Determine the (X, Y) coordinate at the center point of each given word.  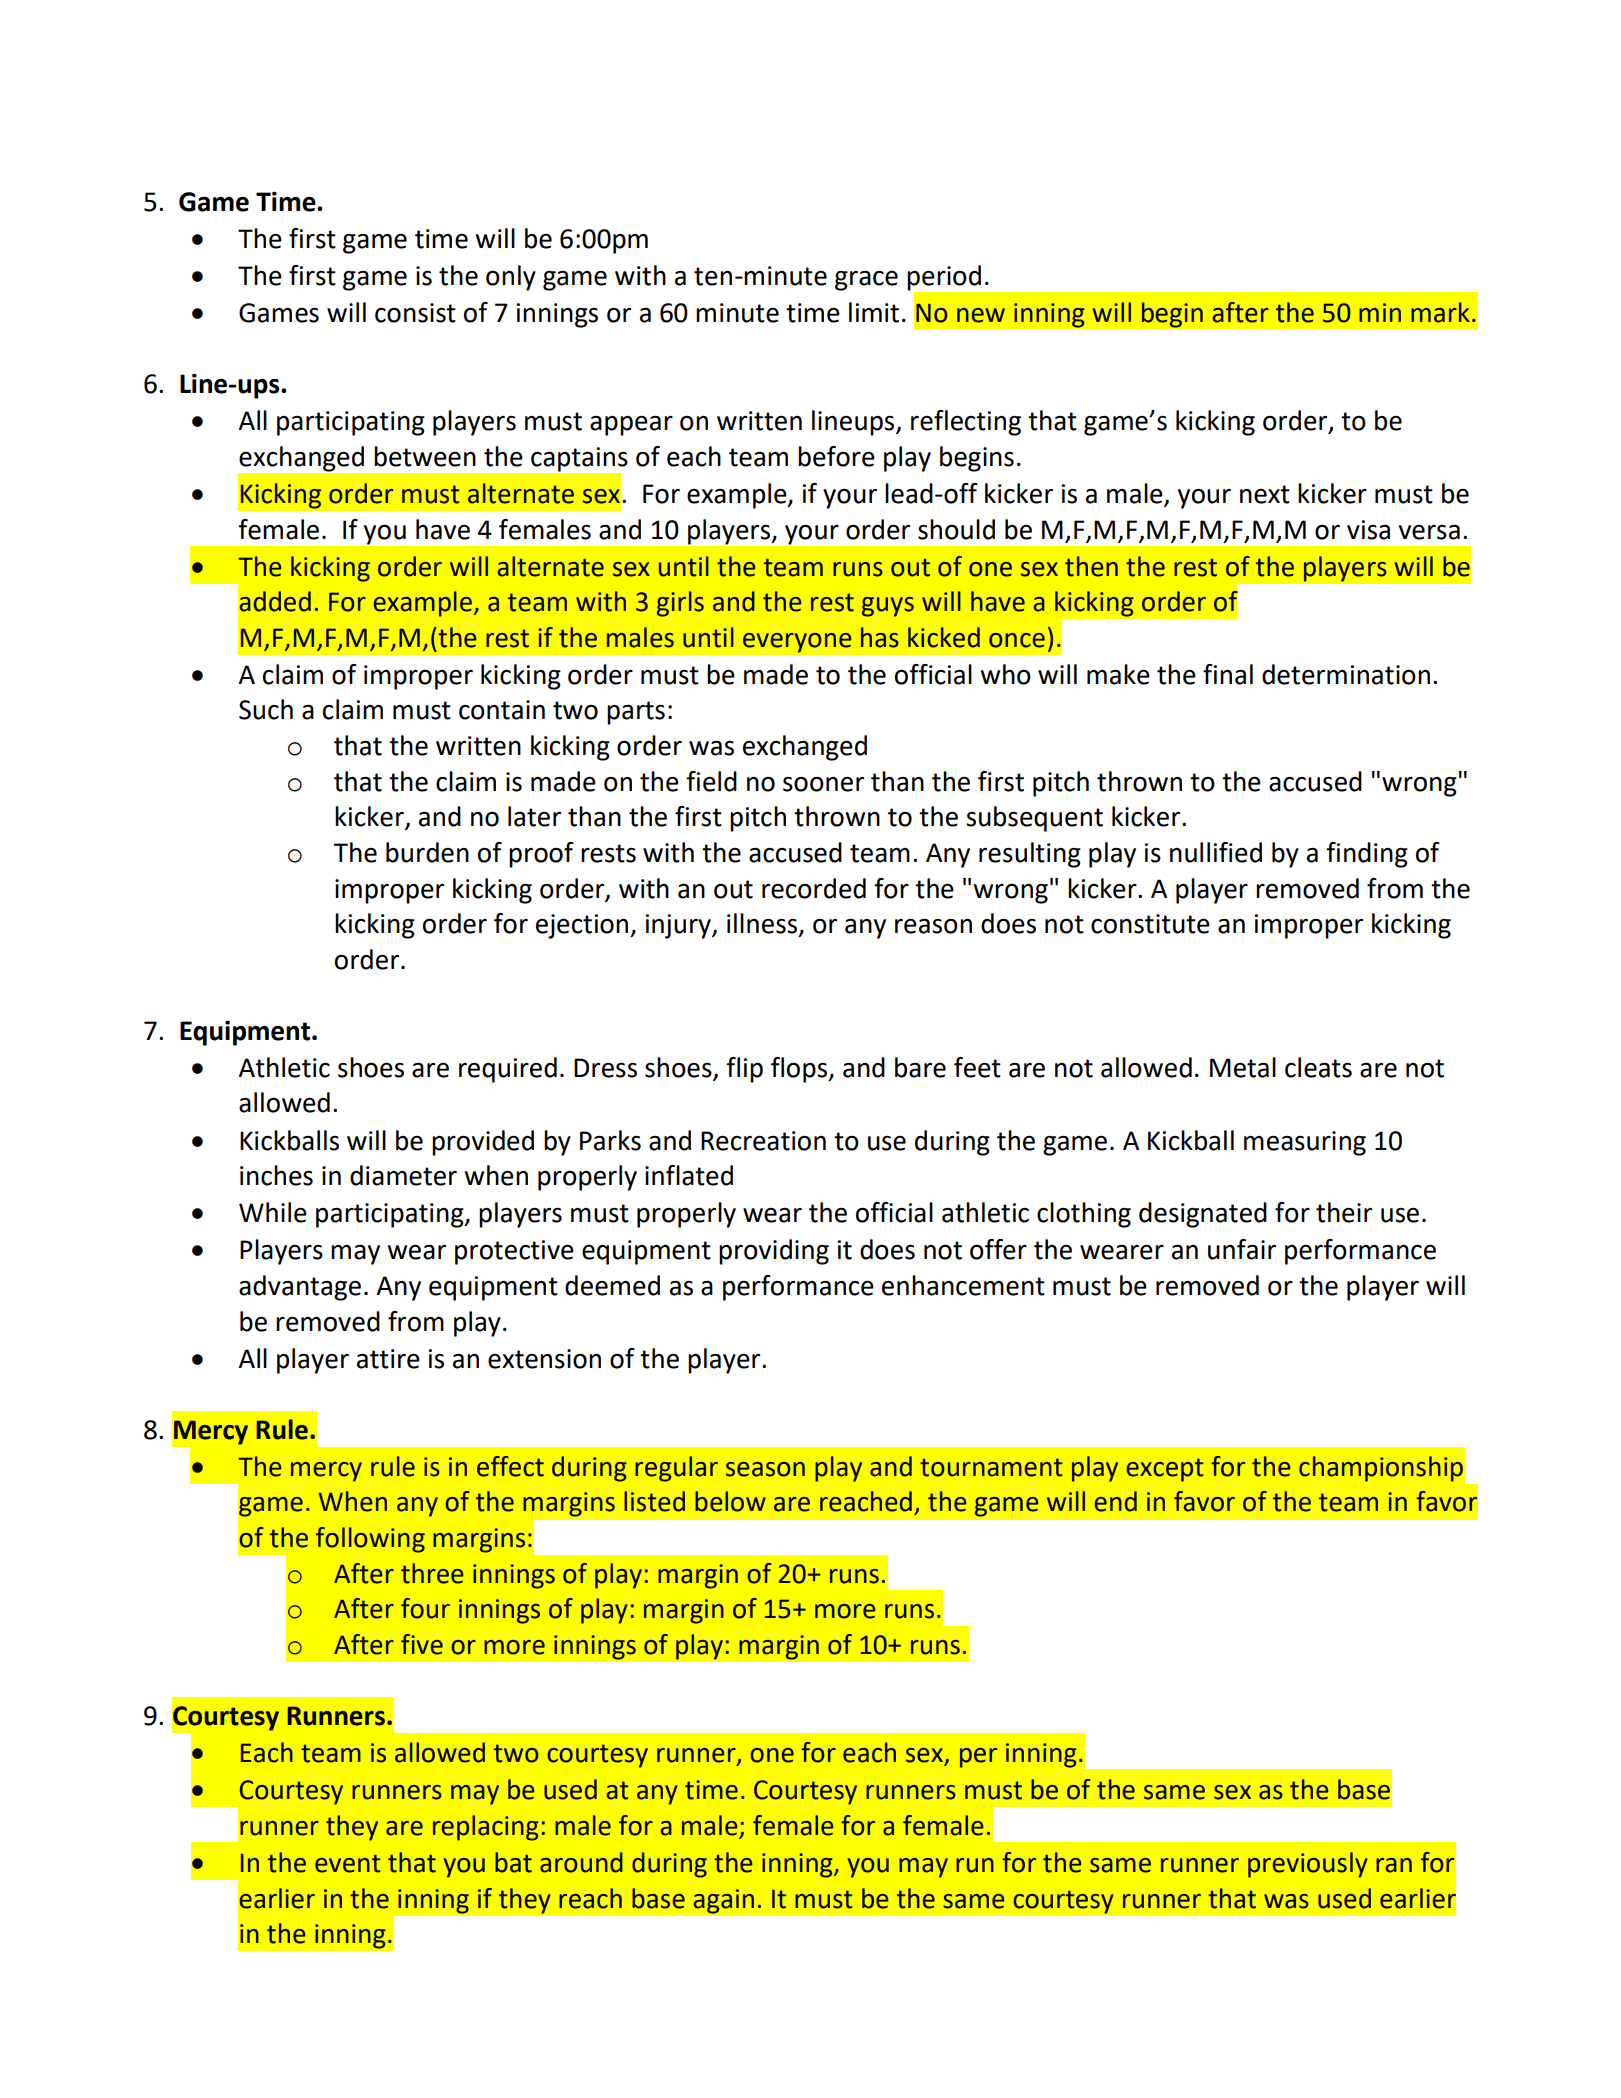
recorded (814, 888)
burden (427, 852)
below (730, 1501)
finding (1367, 855)
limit (874, 312)
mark (1440, 312)
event (348, 1863)
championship (1381, 1469)
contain (502, 710)
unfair (1242, 1249)
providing (774, 1252)
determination (1346, 674)
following (370, 1540)
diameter (403, 1175)
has (880, 637)
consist (415, 313)
